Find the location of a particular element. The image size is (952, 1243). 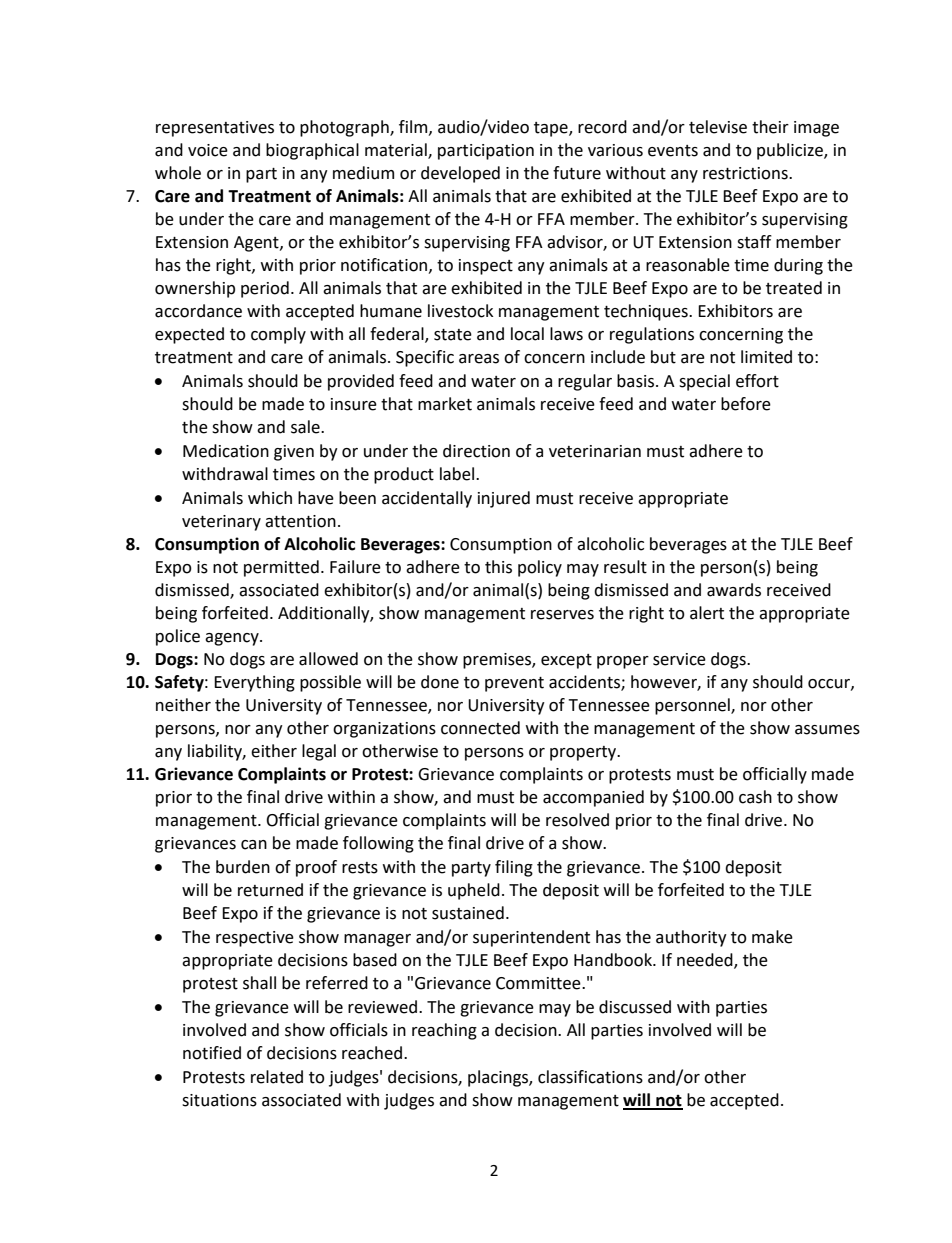

Medication is located at coordinates (226, 451).
